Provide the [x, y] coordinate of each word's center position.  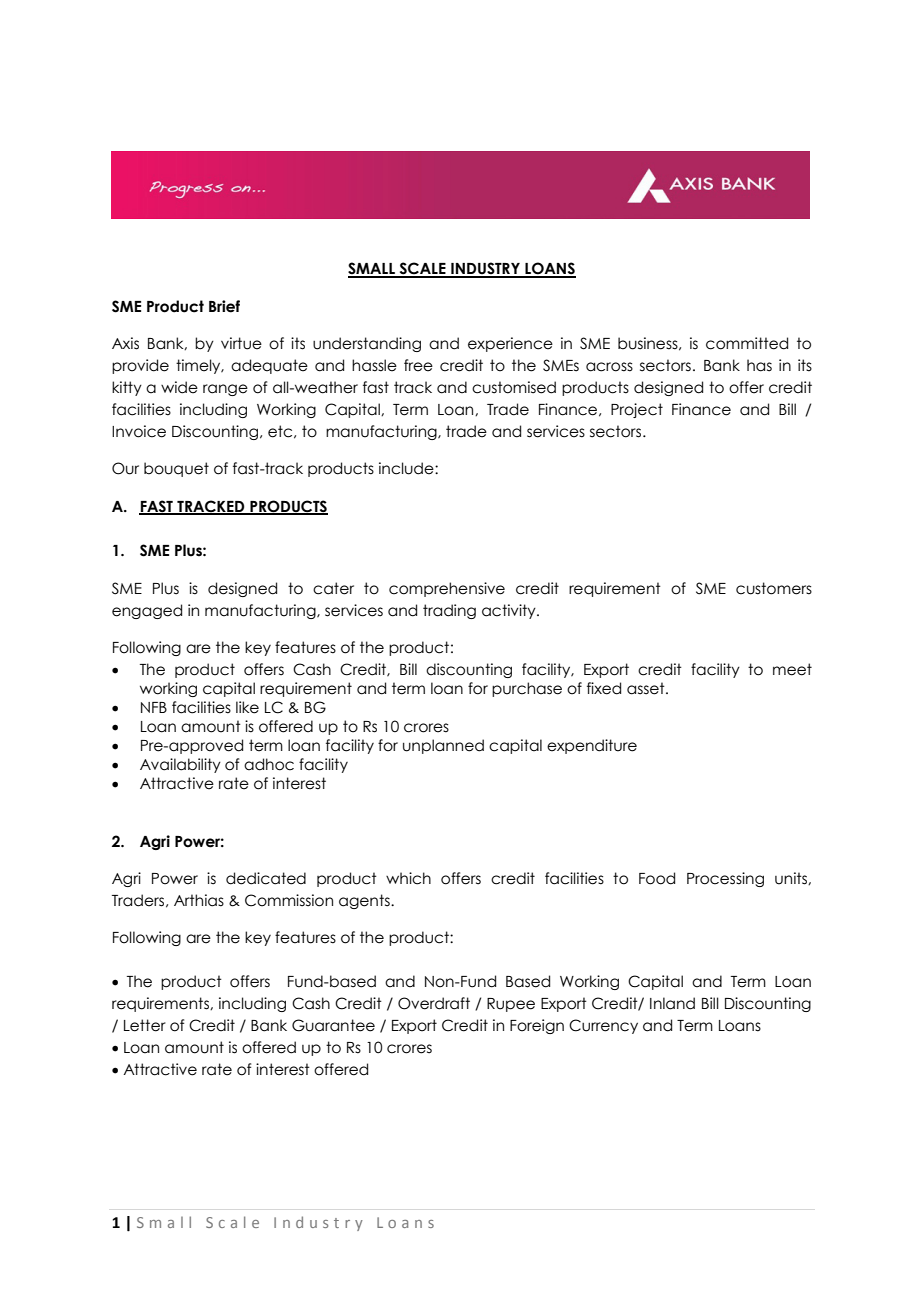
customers [774, 588]
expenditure [592, 746]
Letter [145, 1025]
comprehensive [447, 589]
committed [747, 343]
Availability [180, 765]
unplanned [443, 746]
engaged [147, 611]
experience [510, 344]
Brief [224, 306]
